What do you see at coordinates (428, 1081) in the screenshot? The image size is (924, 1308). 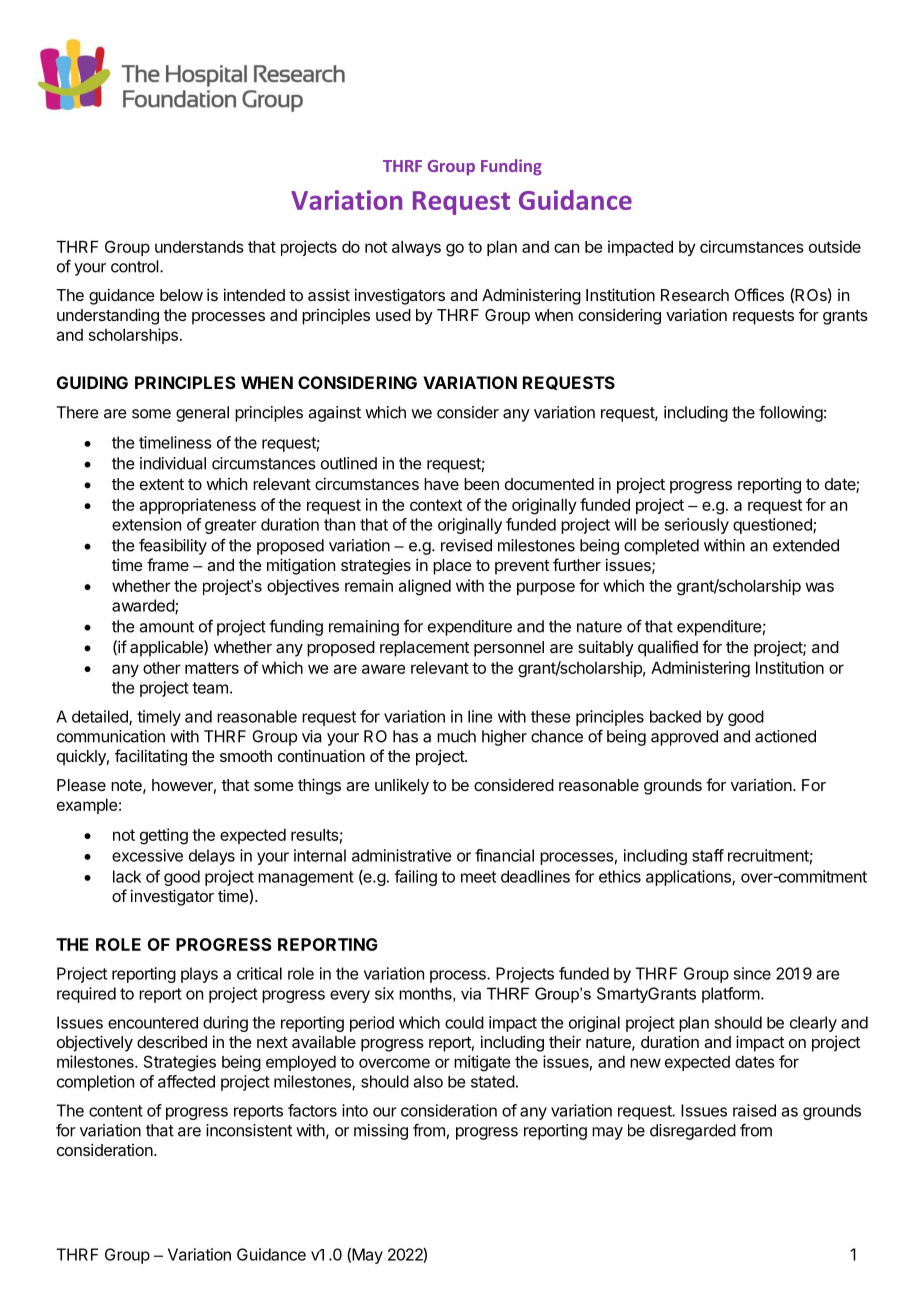 I see `also` at bounding box center [428, 1081].
